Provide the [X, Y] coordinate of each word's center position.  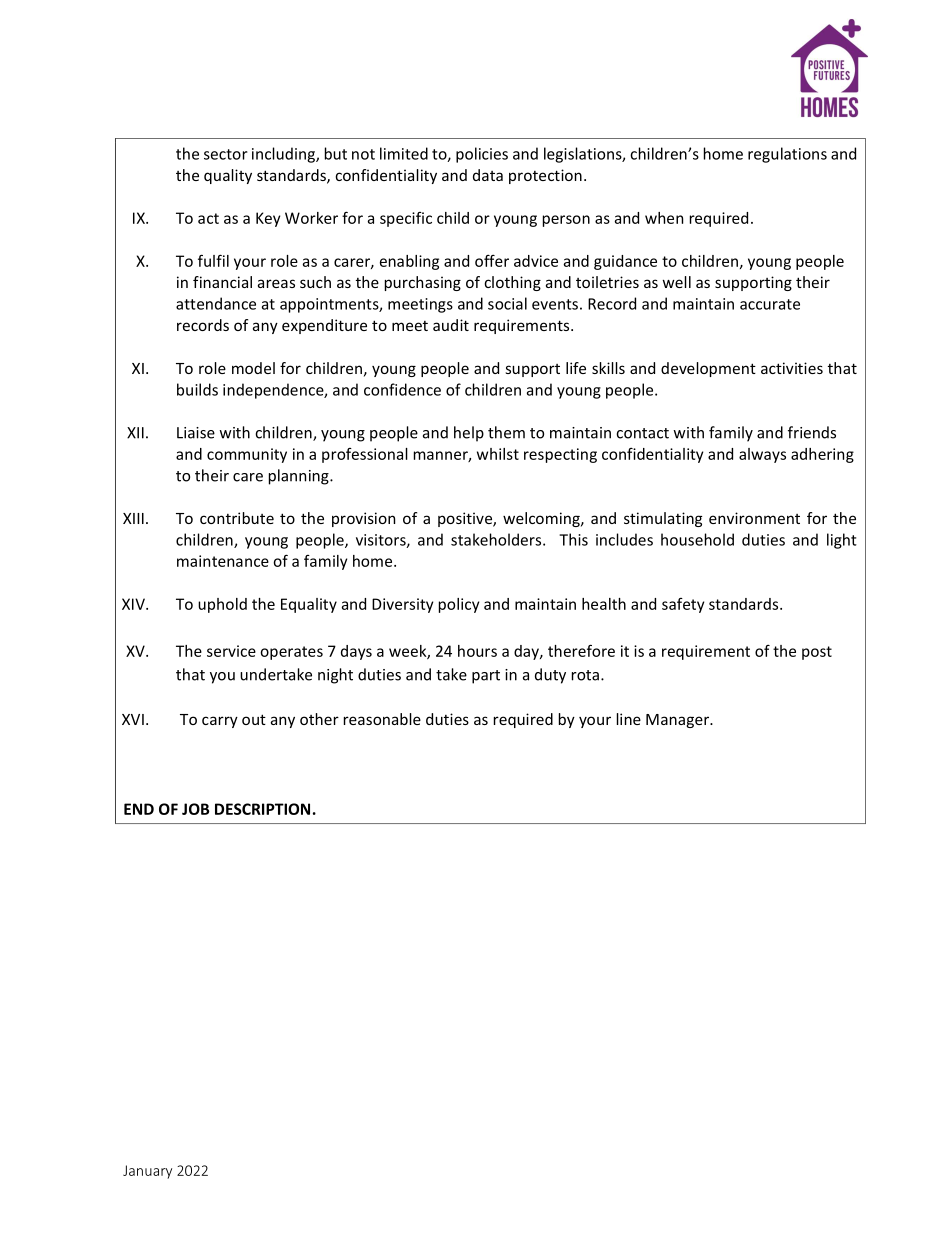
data [488, 175]
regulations [787, 155]
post [817, 653]
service [231, 651]
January [147, 1172]
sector [226, 154]
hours [477, 651]
